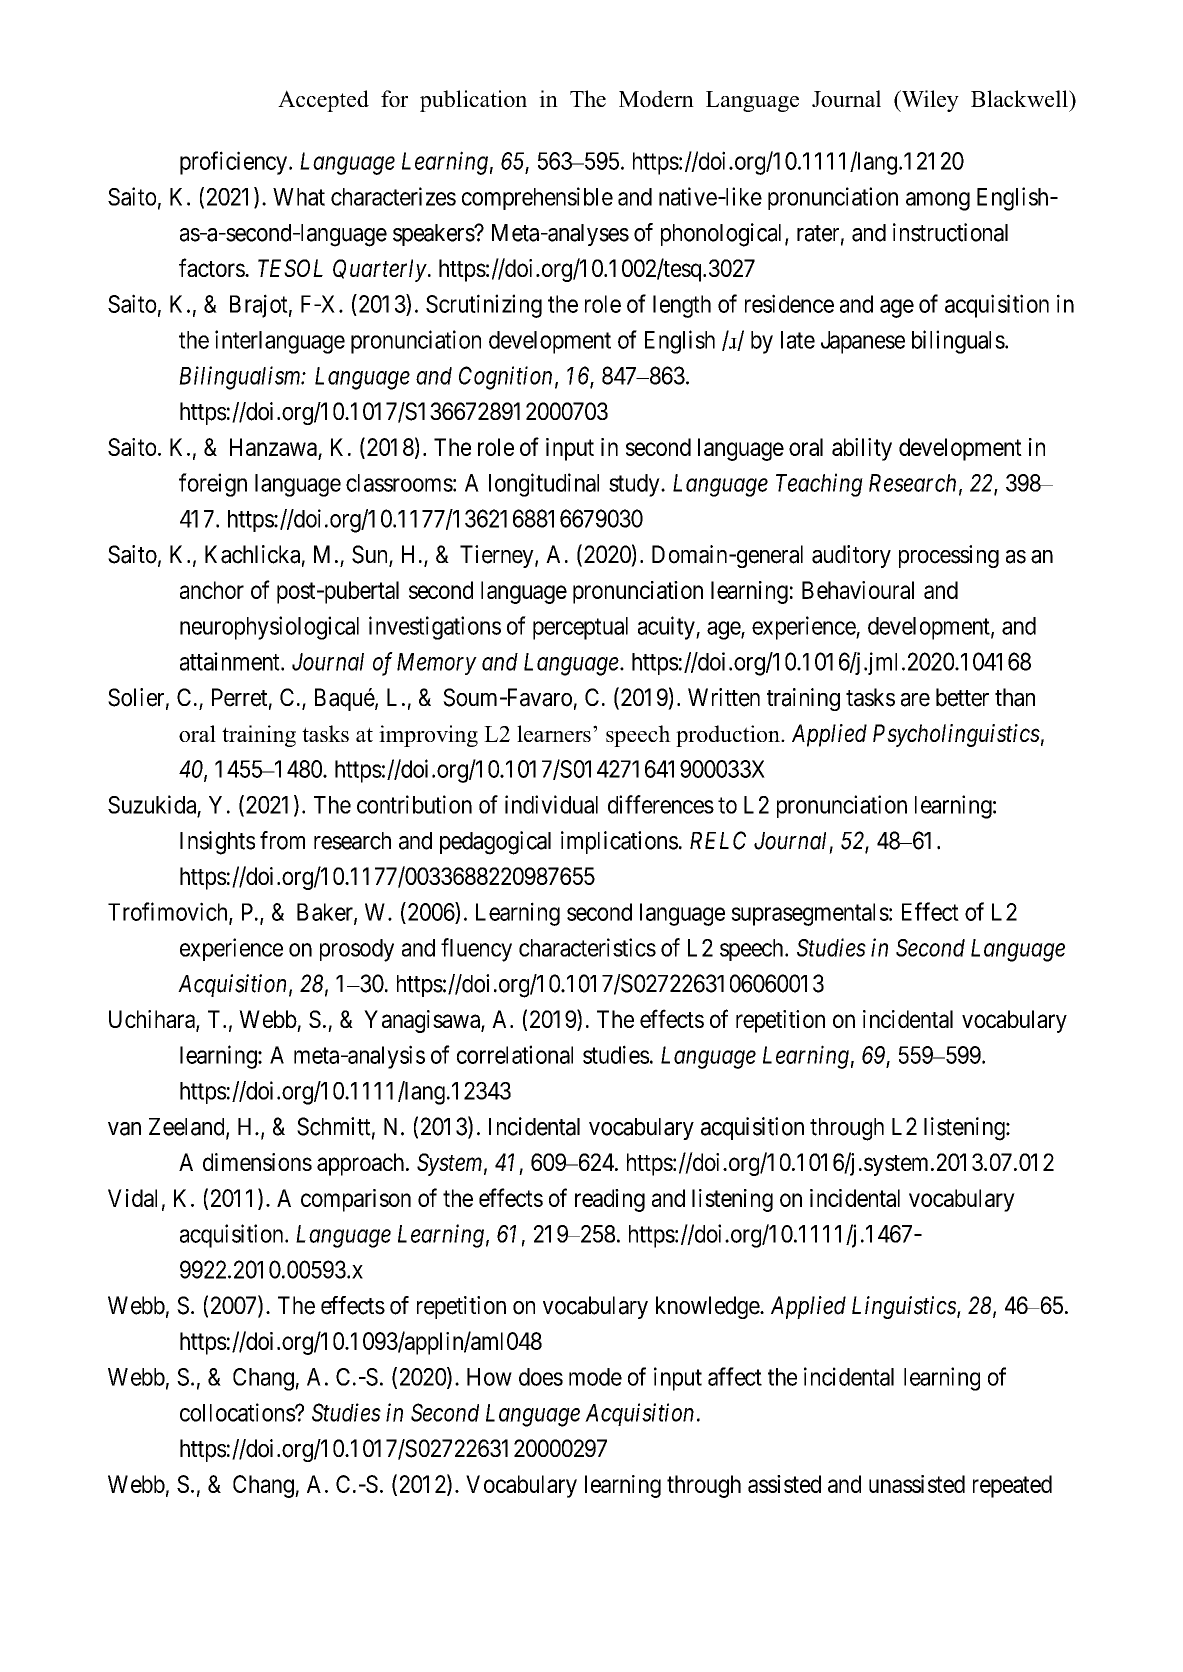  What do you see at coordinates (915, 700) in the screenshot?
I see `are` at bounding box center [915, 700].
